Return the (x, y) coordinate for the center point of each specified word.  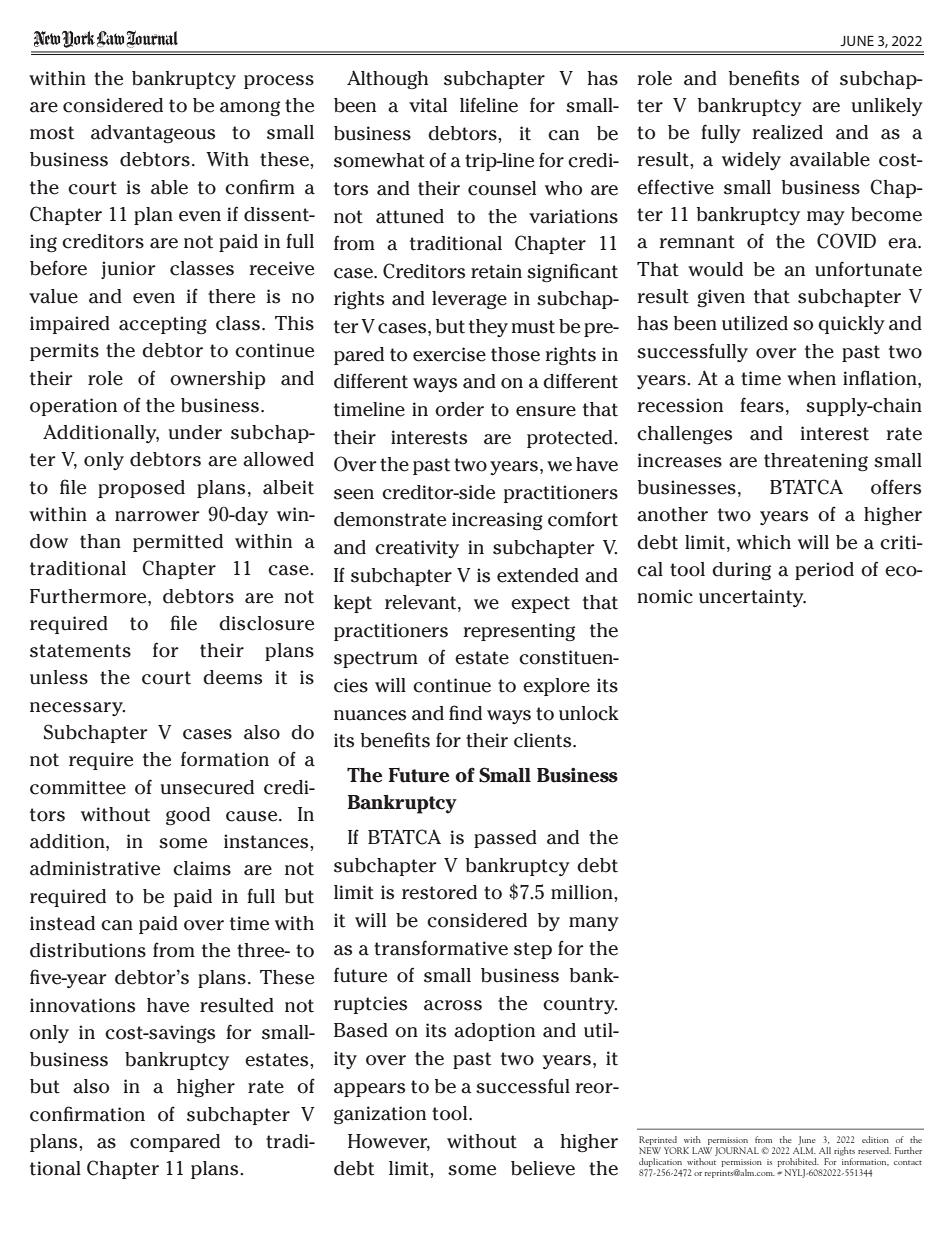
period (824, 571)
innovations (82, 1005)
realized (787, 132)
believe (543, 1168)
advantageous (153, 134)
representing (519, 632)
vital (428, 105)
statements (80, 651)
